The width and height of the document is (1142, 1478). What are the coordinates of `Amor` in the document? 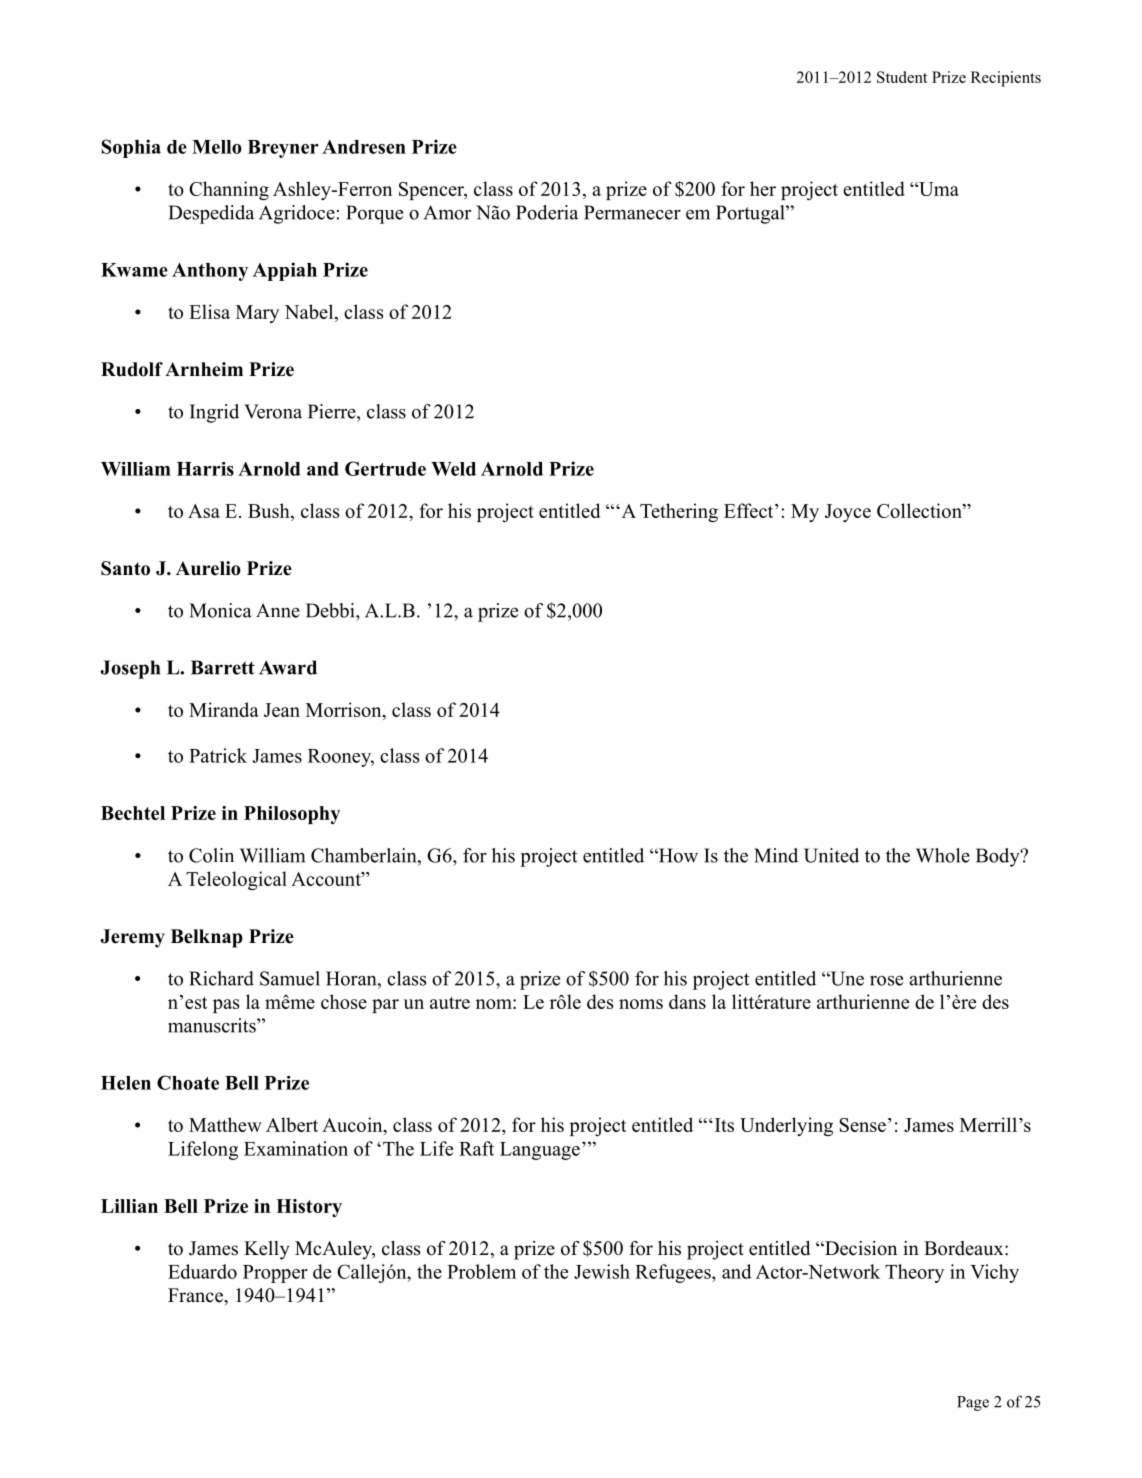 It's located at (447, 212).
